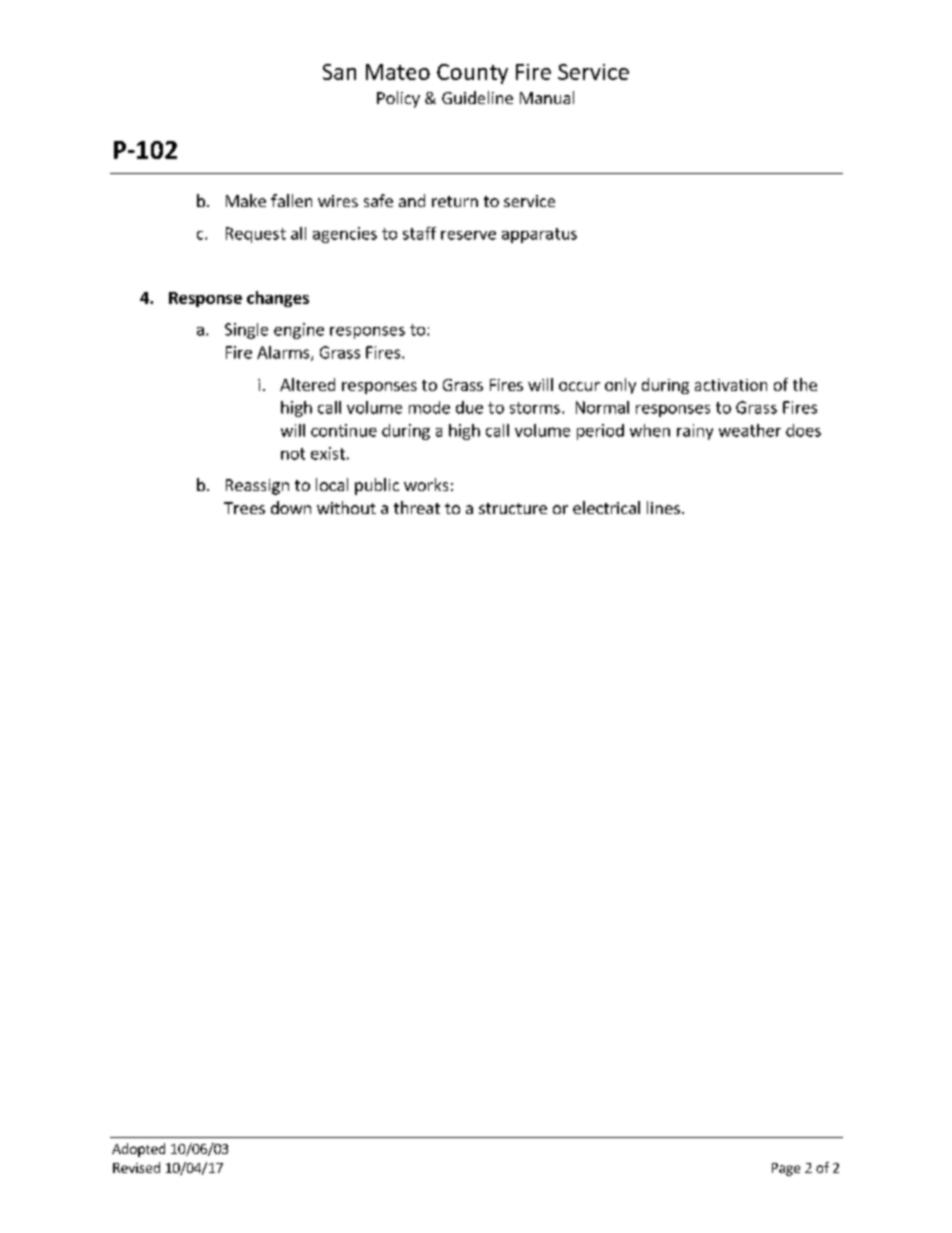 Image resolution: width=952 pixels, height=1233 pixels. Describe the element at coordinates (477, 97) in the screenshot. I see `Guideline` at that location.
